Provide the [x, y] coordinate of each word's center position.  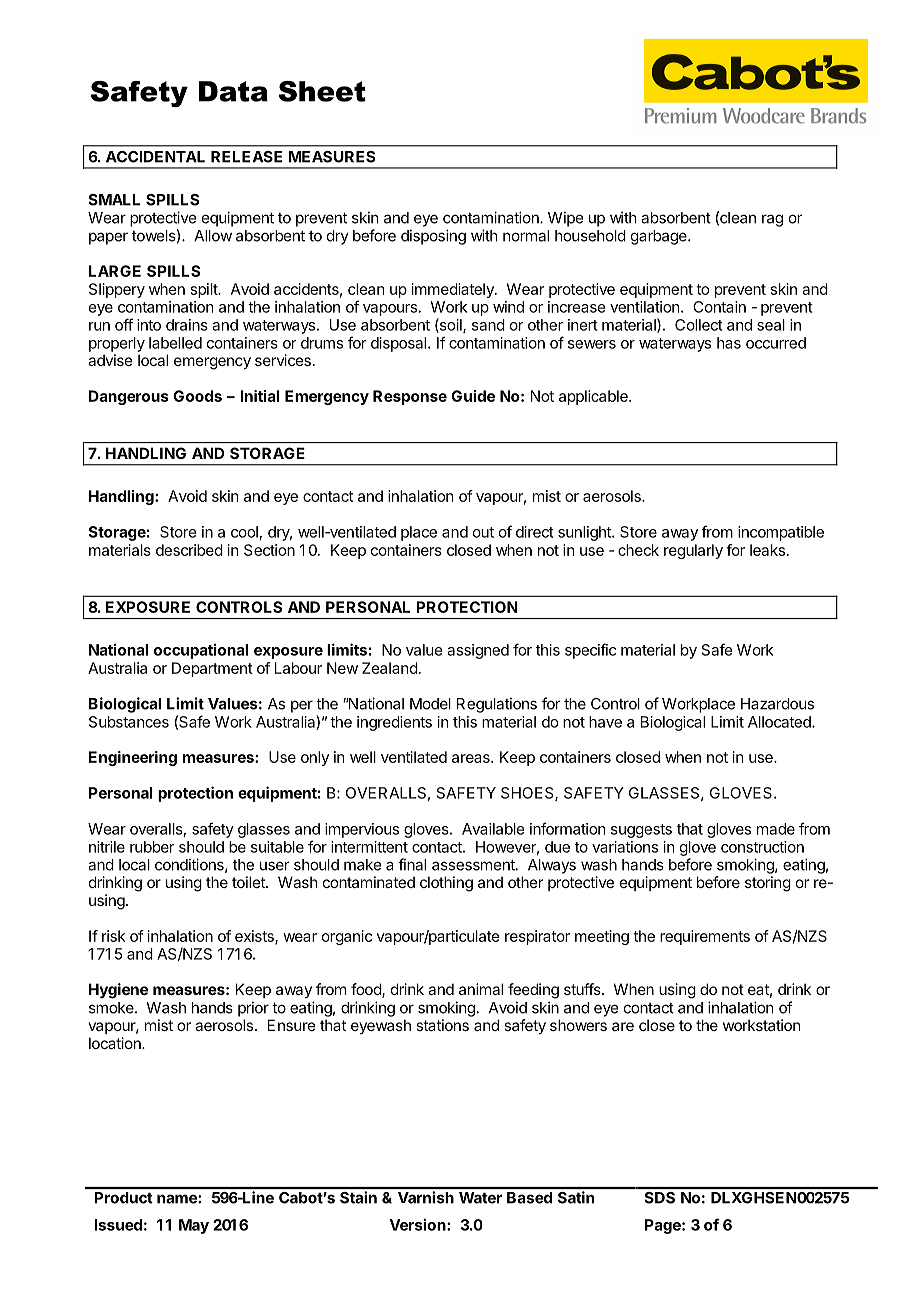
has [729, 343]
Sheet [322, 91]
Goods [197, 396]
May [194, 1226]
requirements [705, 937]
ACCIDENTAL [155, 157]
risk [113, 936]
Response [410, 397]
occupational [201, 651]
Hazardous [777, 704]
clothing [446, 884]
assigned [478, 651]
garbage [660, 237]
